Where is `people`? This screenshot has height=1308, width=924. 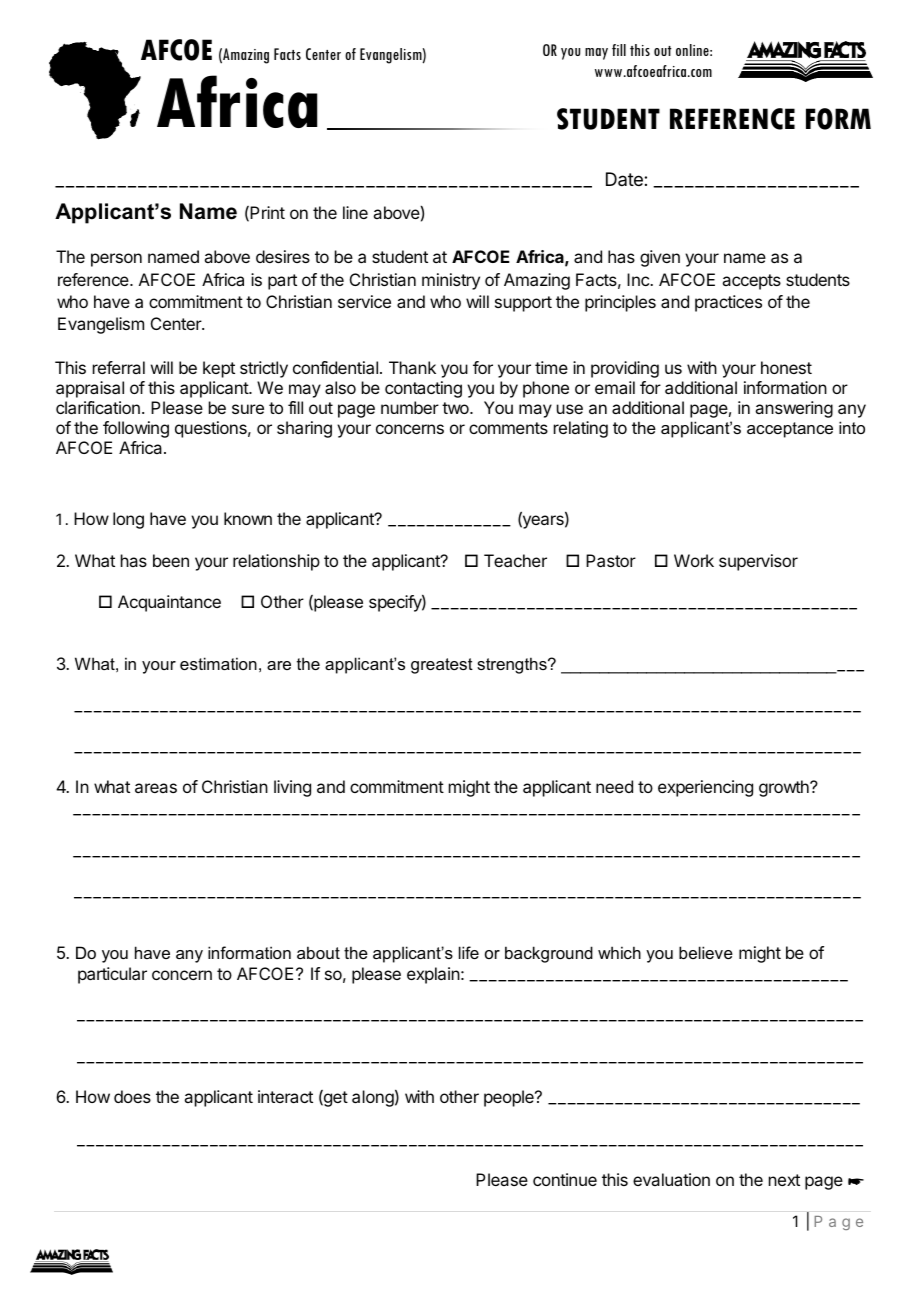
people is located at coordinates (510, 1098).
